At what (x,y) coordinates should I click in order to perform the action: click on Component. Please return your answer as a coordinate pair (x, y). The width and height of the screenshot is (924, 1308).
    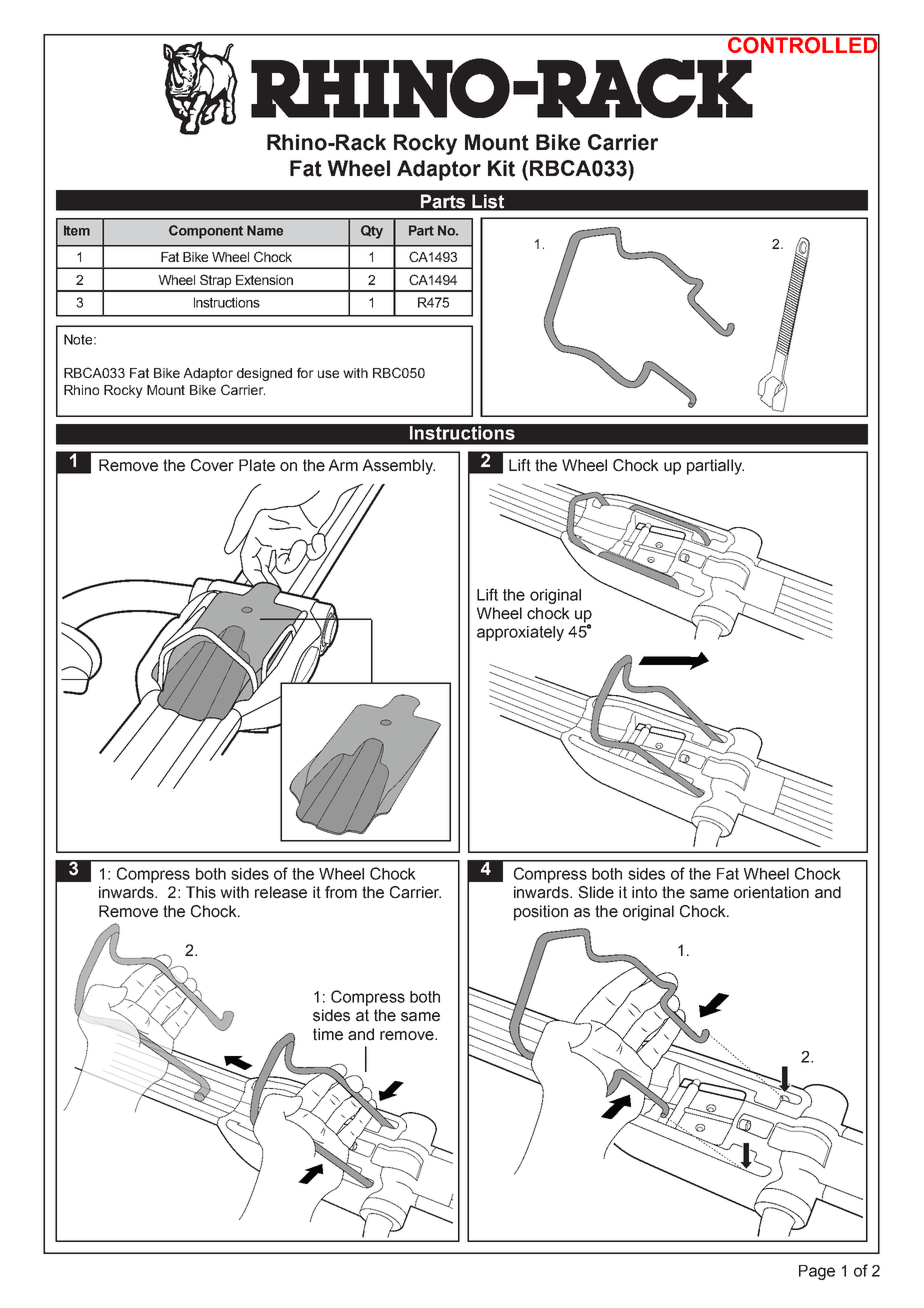
    Looking at the image, I should click on (206, 232).
